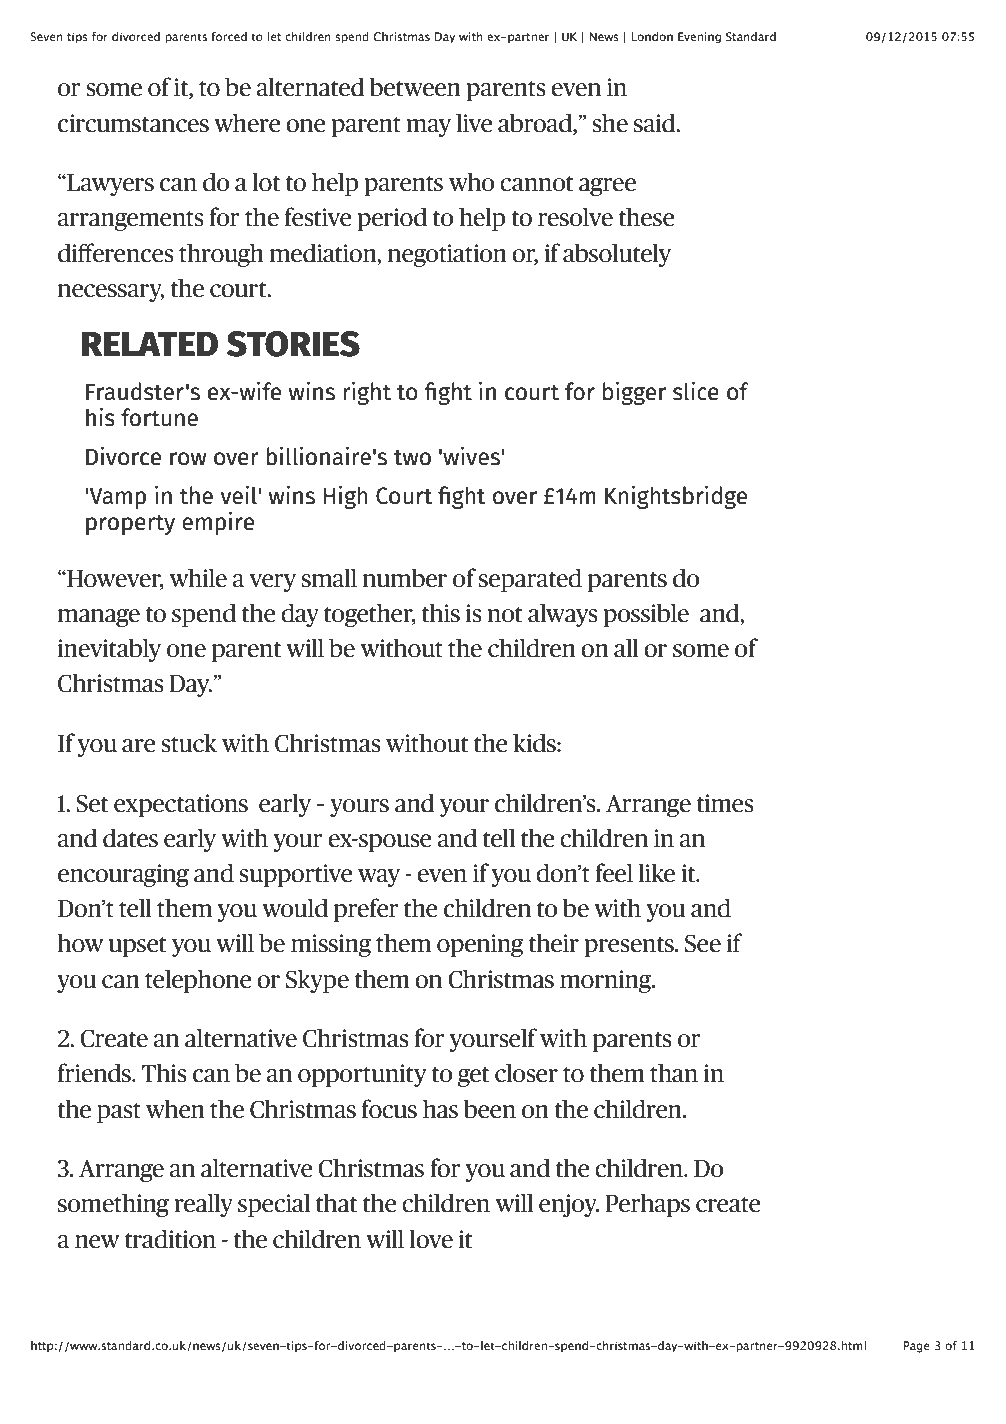 This image has width=1006, height=1424. I want to click on live, so click(474, 123).
